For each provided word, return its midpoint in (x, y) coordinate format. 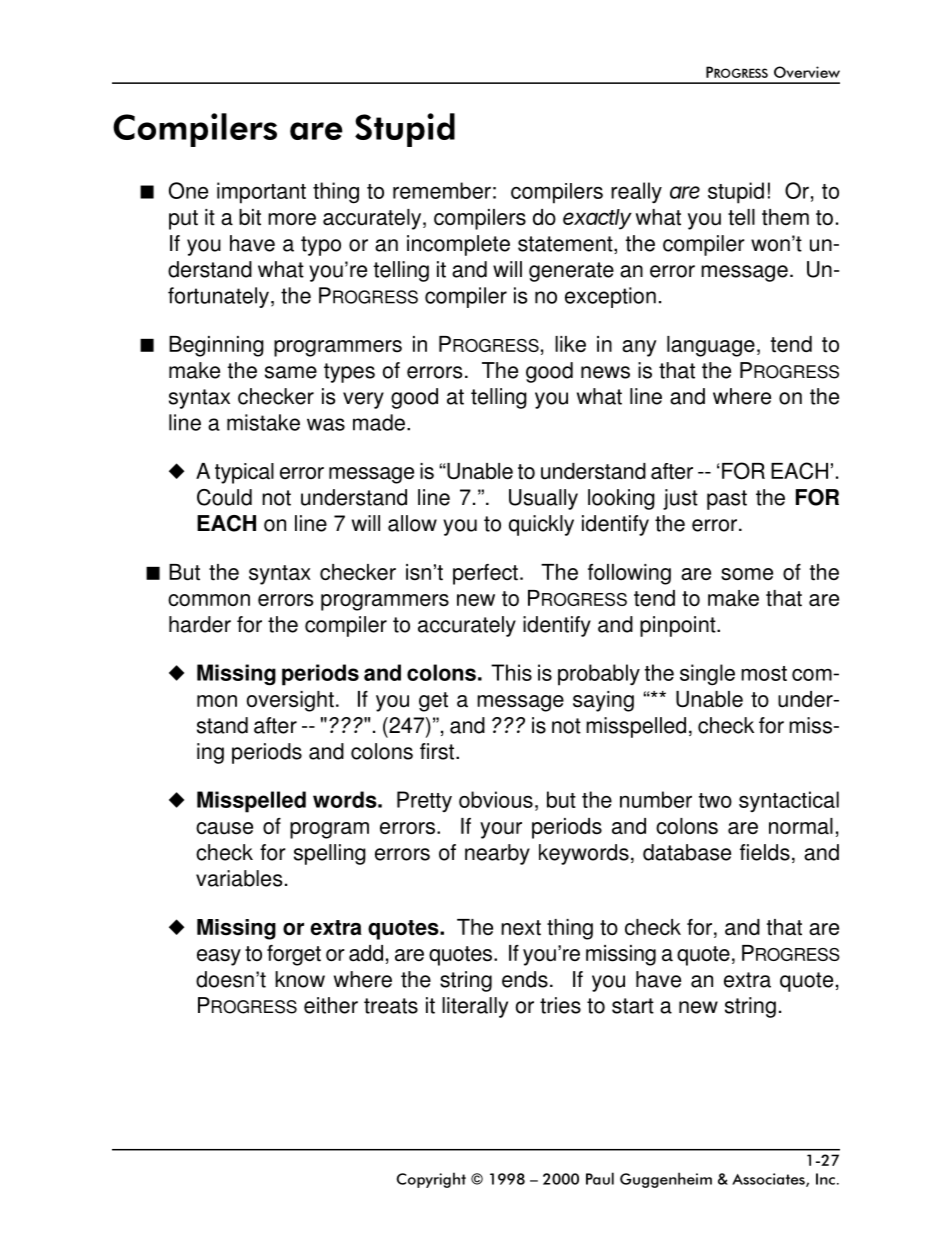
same (291, 372)
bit (250, 217)
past (727, 500)
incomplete (458, 245)
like (570, 344)
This (511, 672)
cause (224, 828)
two (715, 800)
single (707, 675)
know (300, 979)
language (711, 346)
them (785, 217)
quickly (541, 525)
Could (224, 497)
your (501, 830)
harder (200, 624)
